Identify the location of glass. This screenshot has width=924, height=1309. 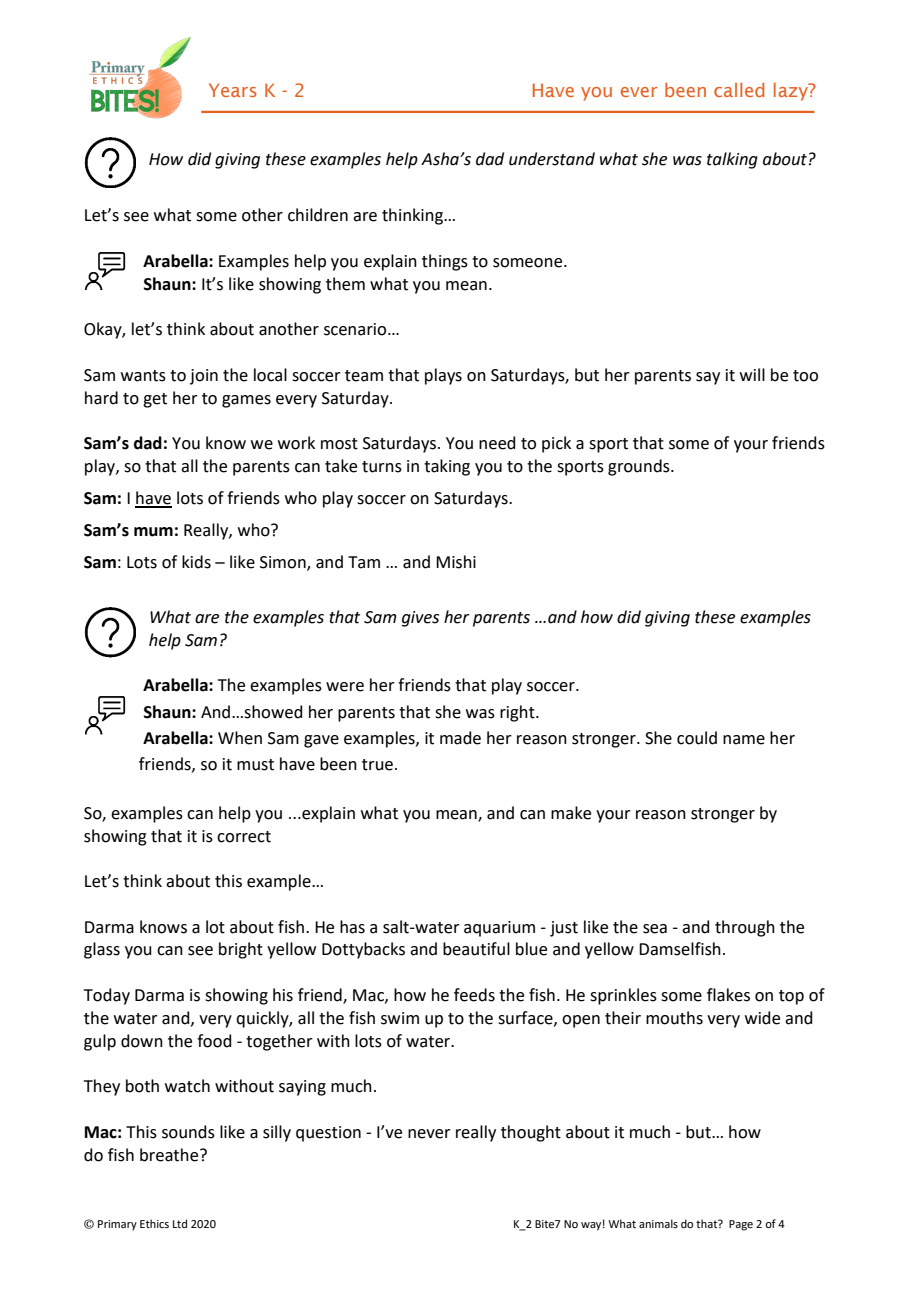
(102, 950).
